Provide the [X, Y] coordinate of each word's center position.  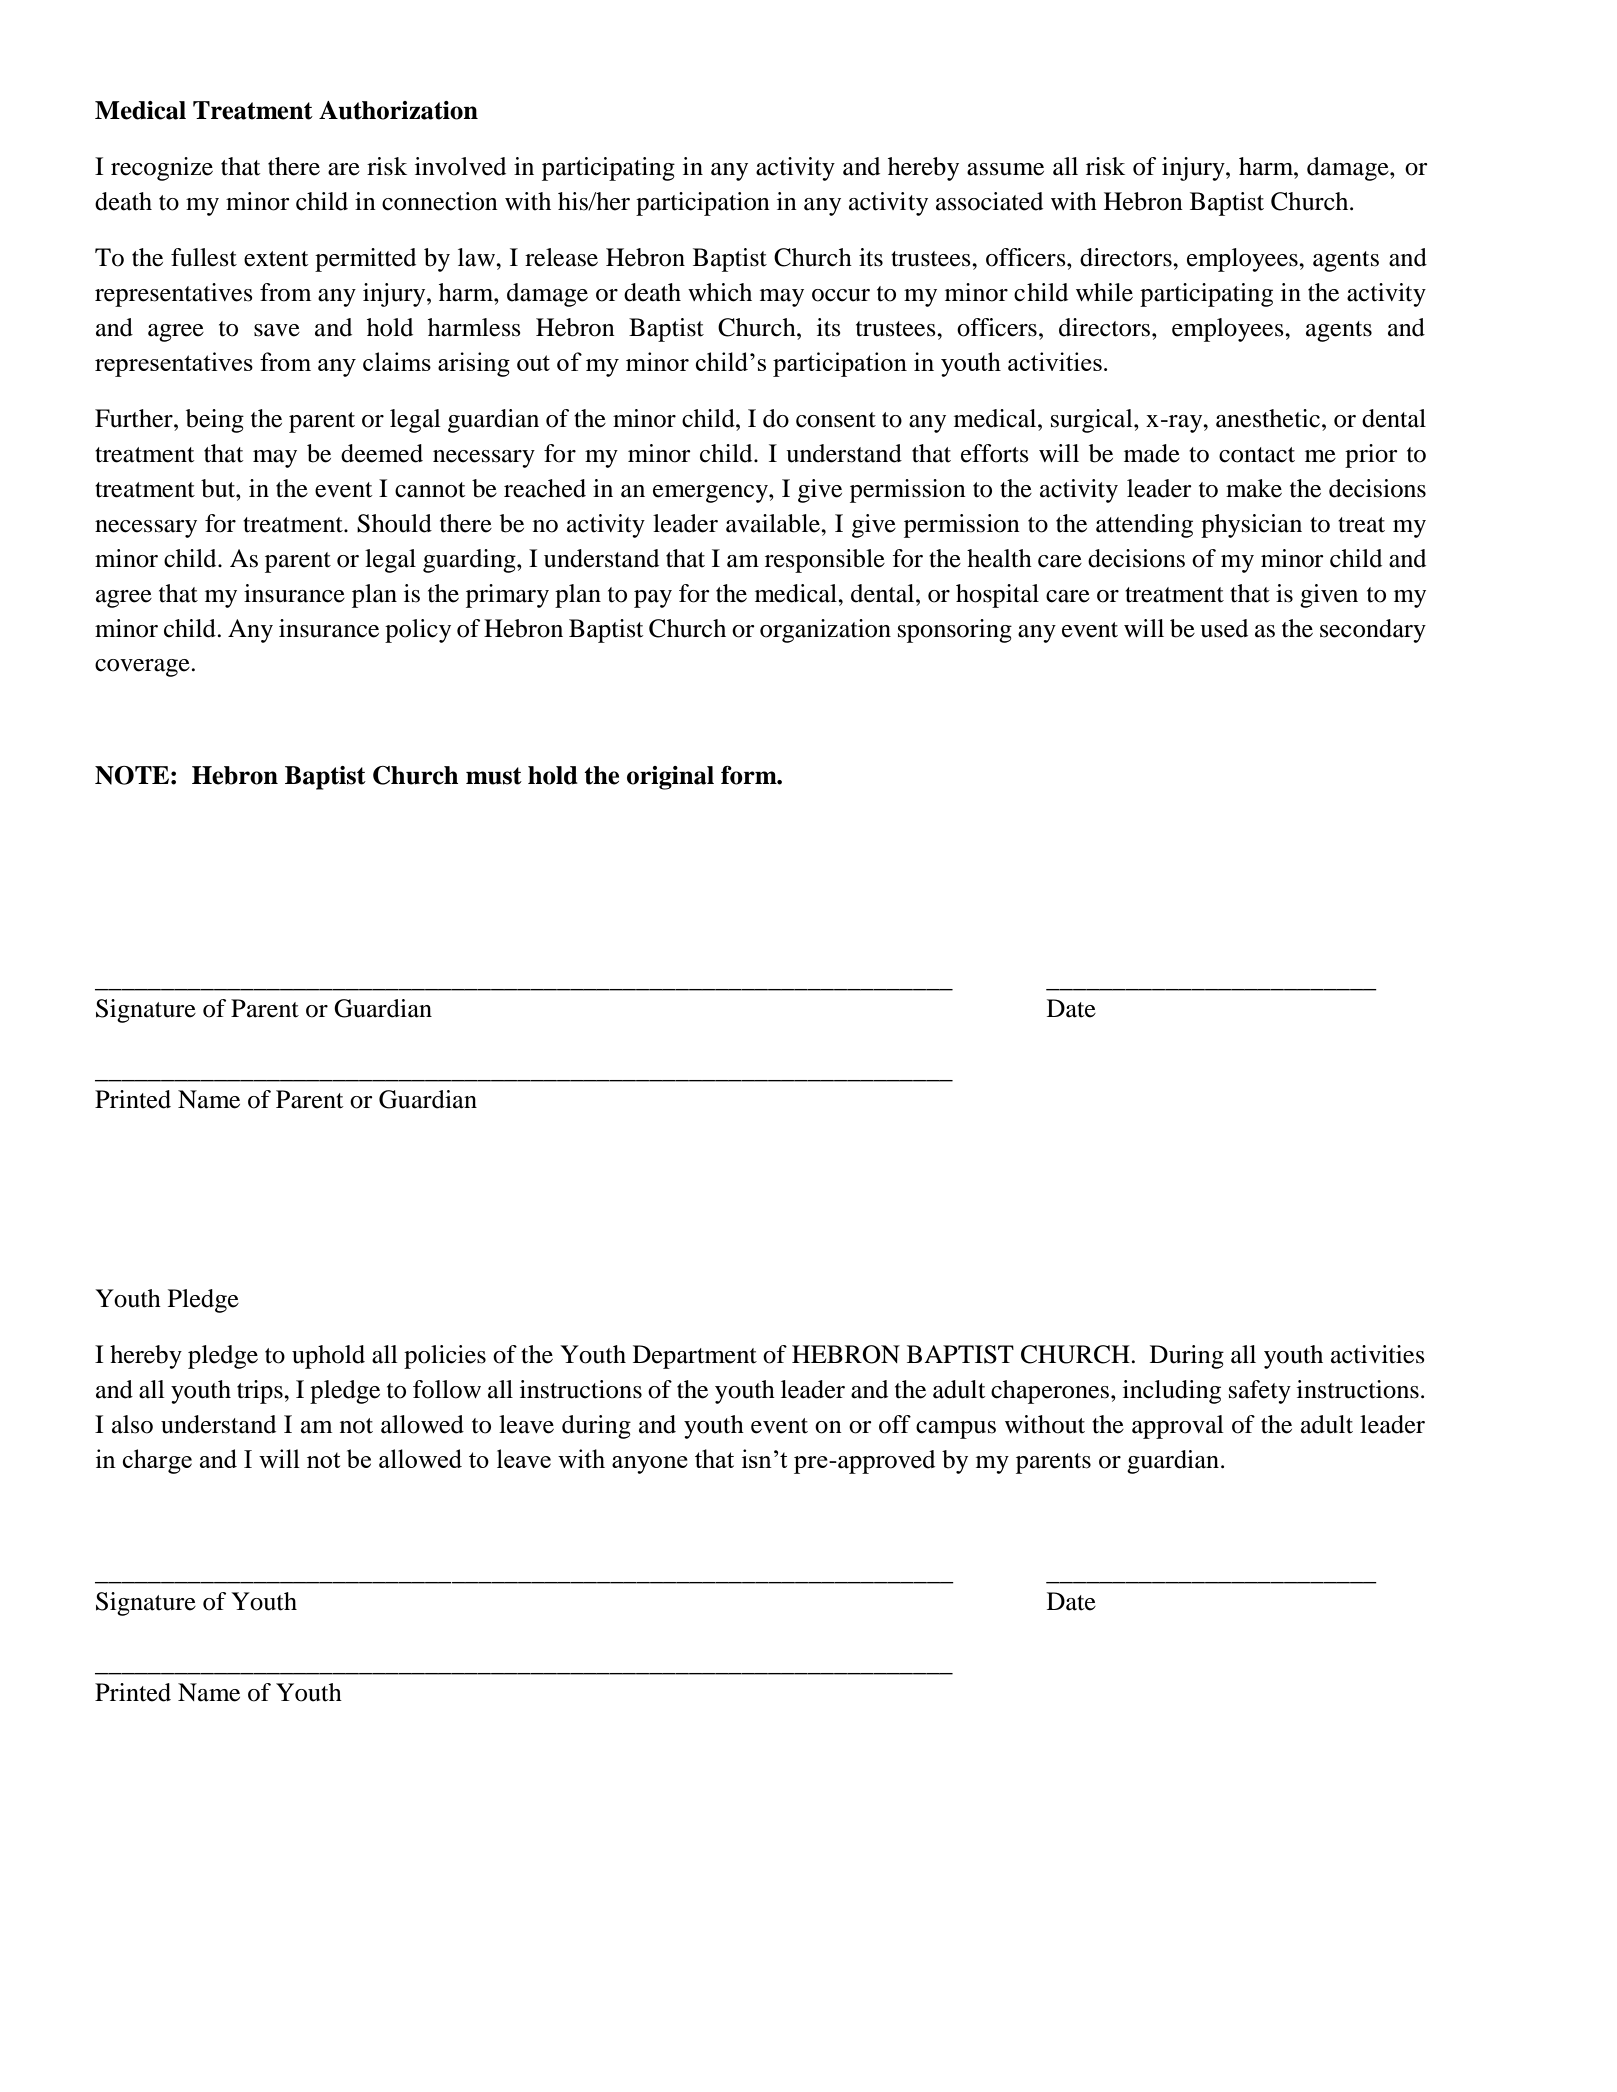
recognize [162, 169]
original [670, 778]
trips [261, 1392]
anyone [650, 1465]
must [494, 776]
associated [989, 201]
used [1224, 628]
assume [1005, 169]
